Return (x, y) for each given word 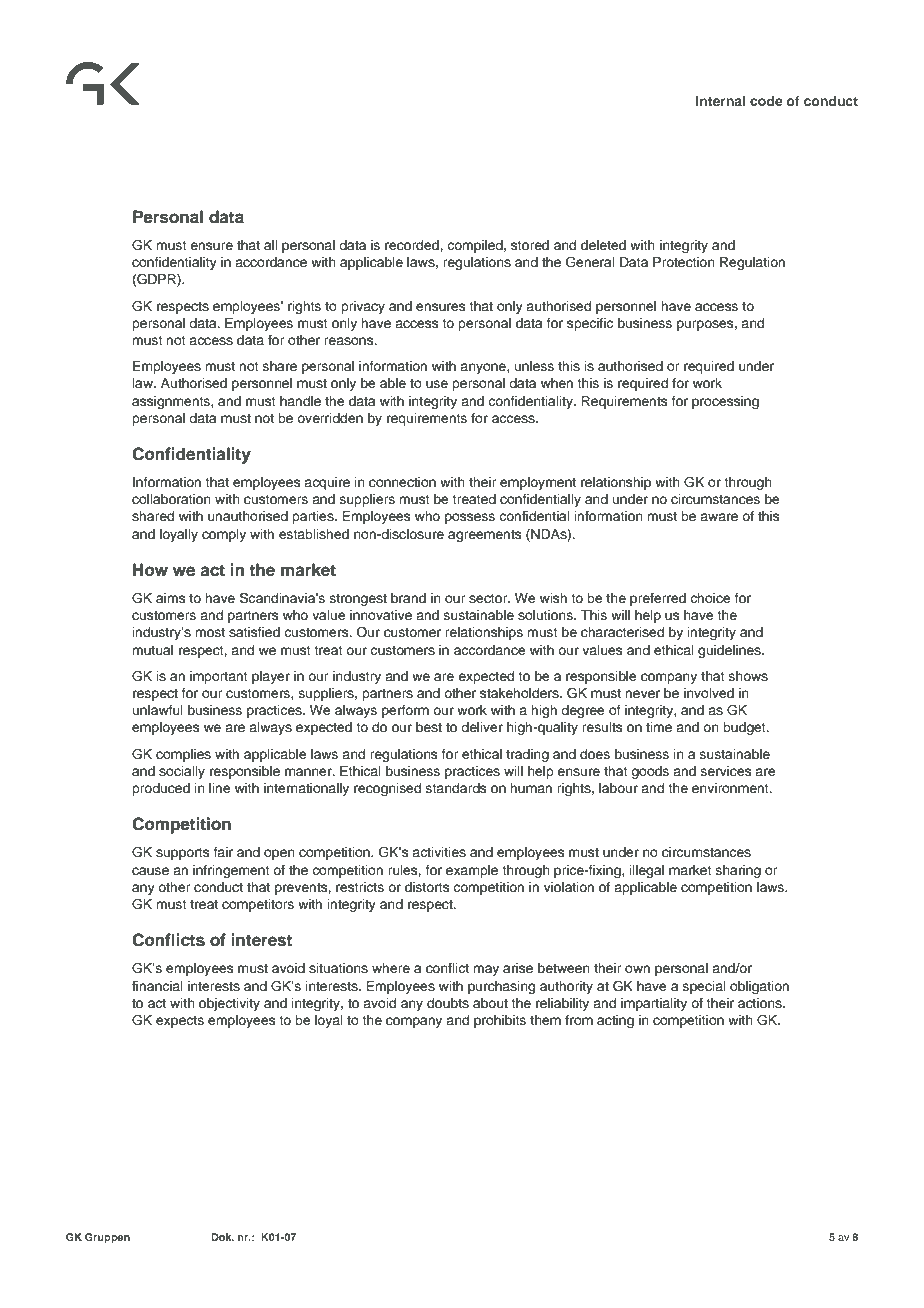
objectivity (229, 1004)
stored (530, 245)
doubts (448, 1003)
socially (182, 772)
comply (224, 535)
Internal (721, 101)
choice (710, 598)
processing (725, 402)
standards (456, 788)
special (704, 987)
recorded (413, 245)
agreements (485, 536)
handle (300, 401)
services (726, 771)
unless (534, 366)
